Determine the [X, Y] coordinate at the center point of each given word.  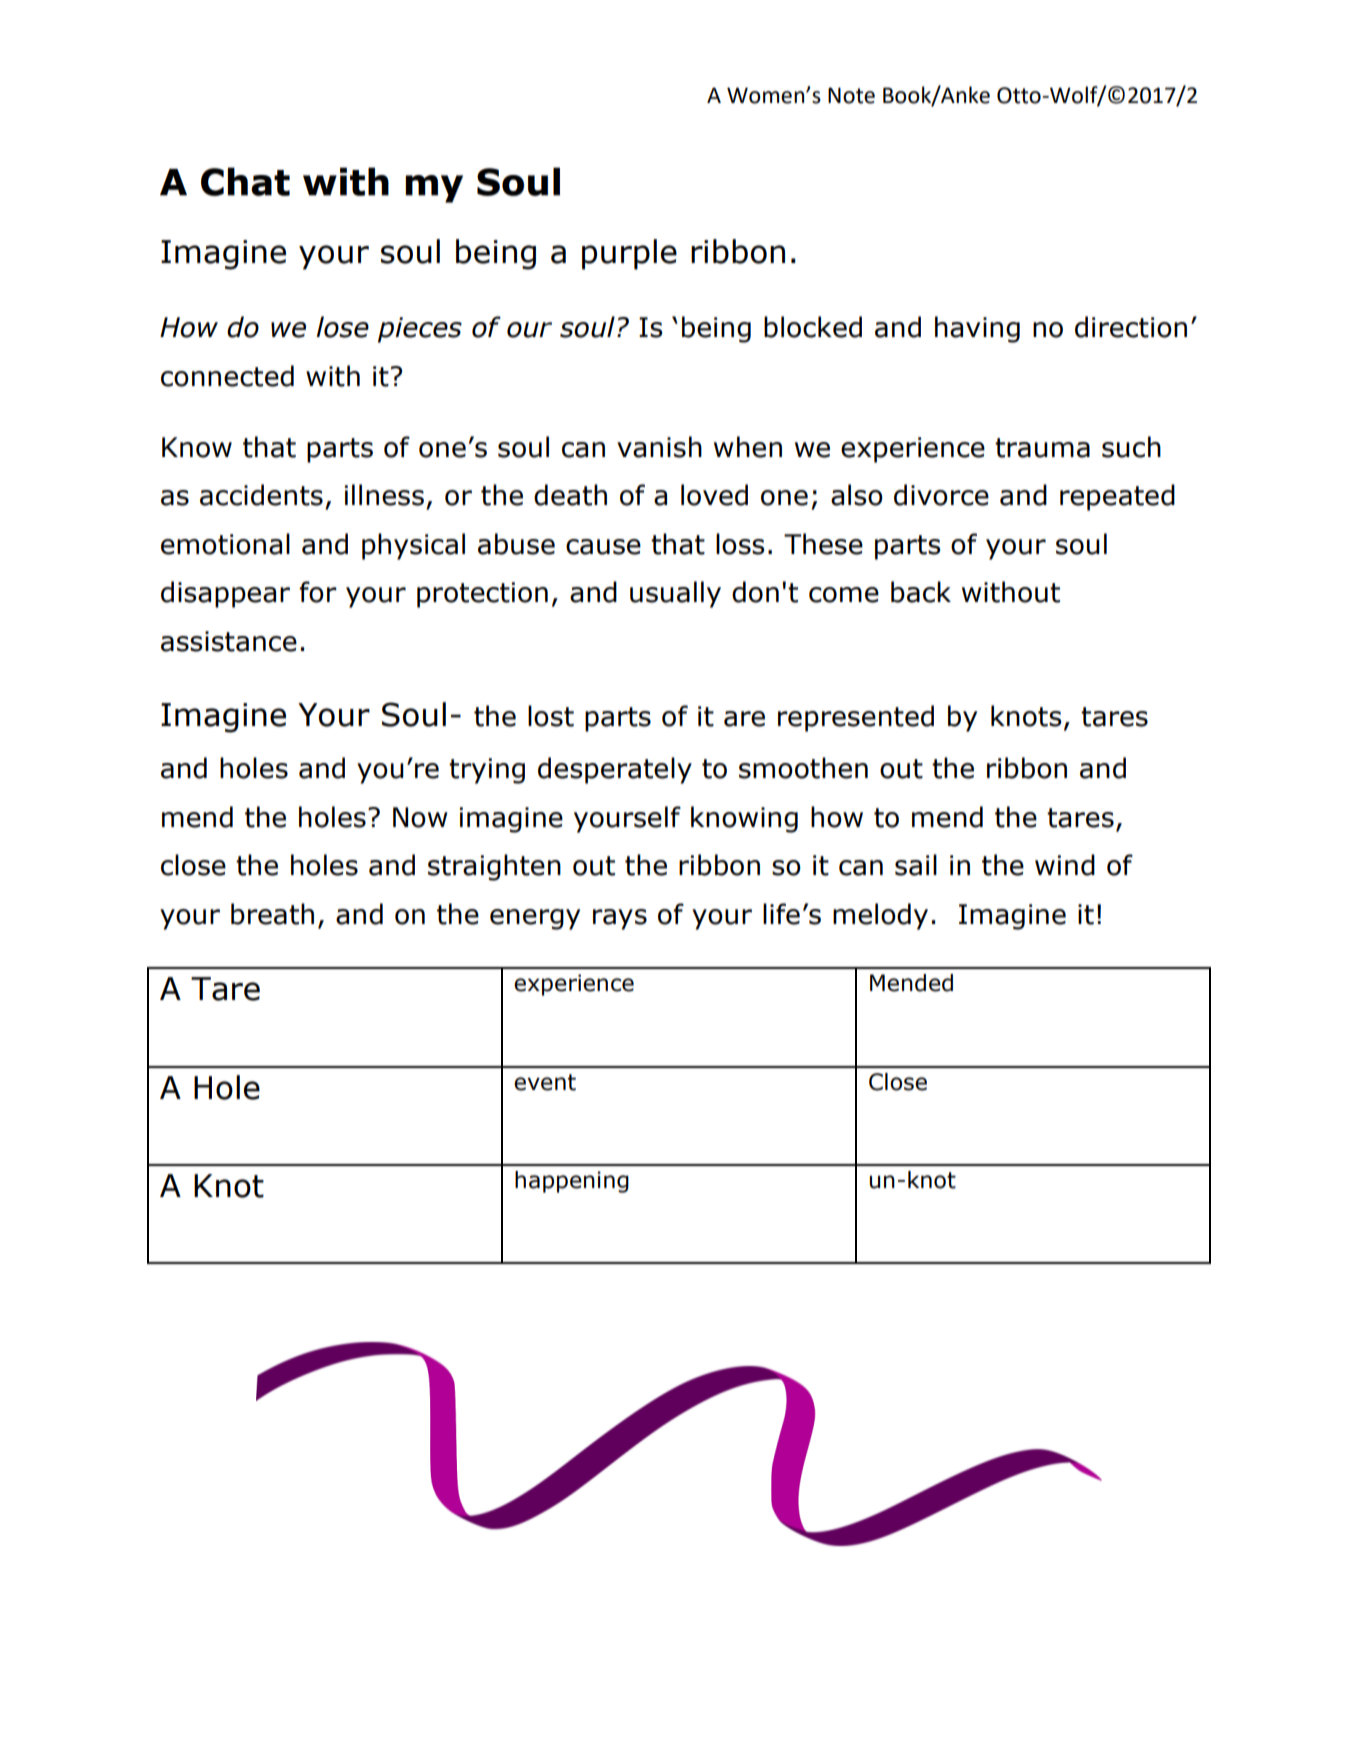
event [545, 1082]
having [977, 329]
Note [851, 95]
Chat [245, 181]
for [318, 592]
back [921, 592]
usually [675, 594]
